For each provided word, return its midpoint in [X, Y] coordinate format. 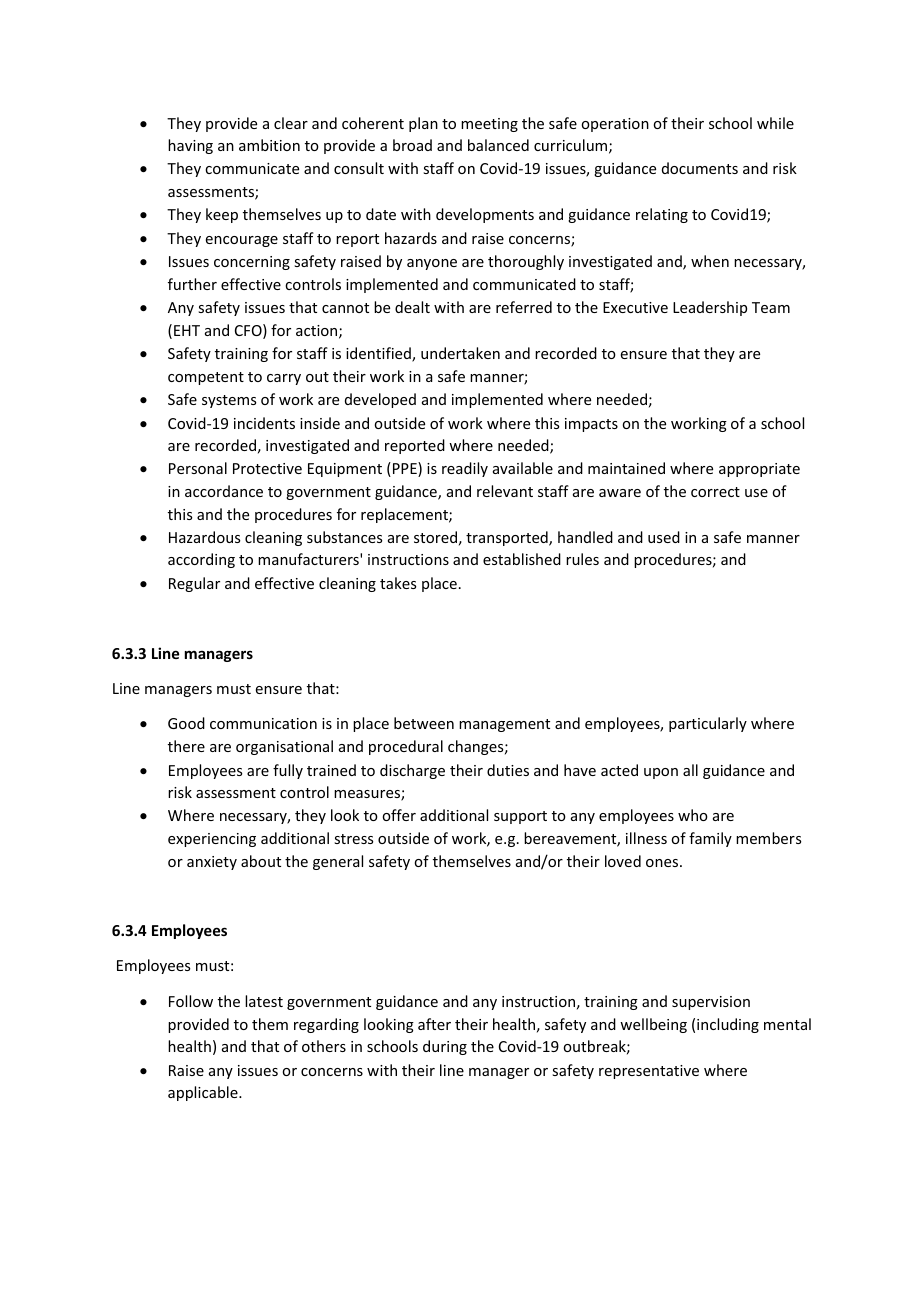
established [522, 559]
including [728, 1025]
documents [700, 168]
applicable [204, 1093]
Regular [194, 584]
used [664, 537]
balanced [498, 145]
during [445, 1047]
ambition [269, 145]
